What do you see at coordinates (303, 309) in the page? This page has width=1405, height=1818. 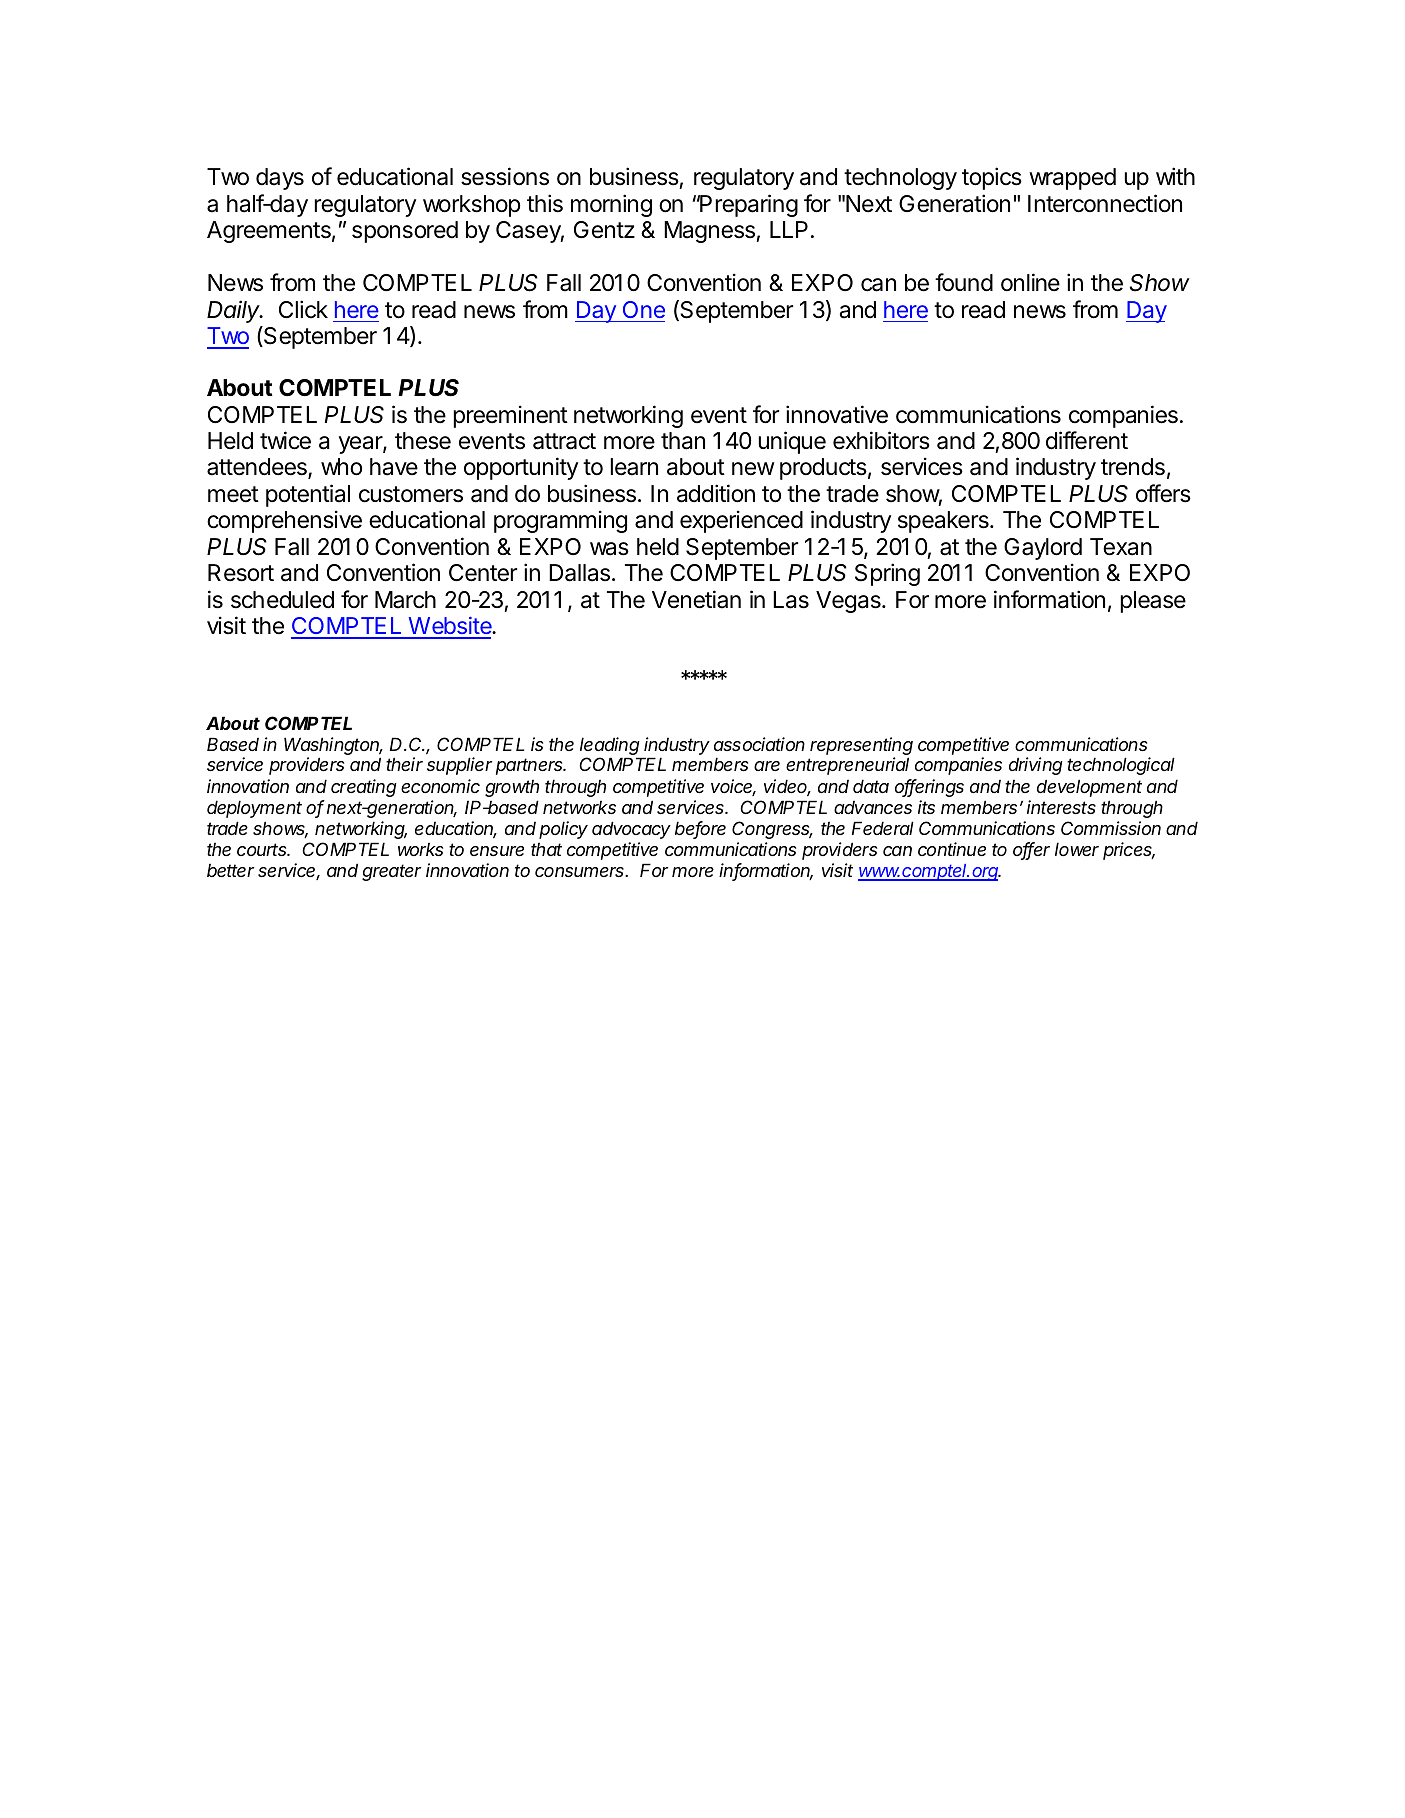 I see `Click` at bounding box center [303, 309].
